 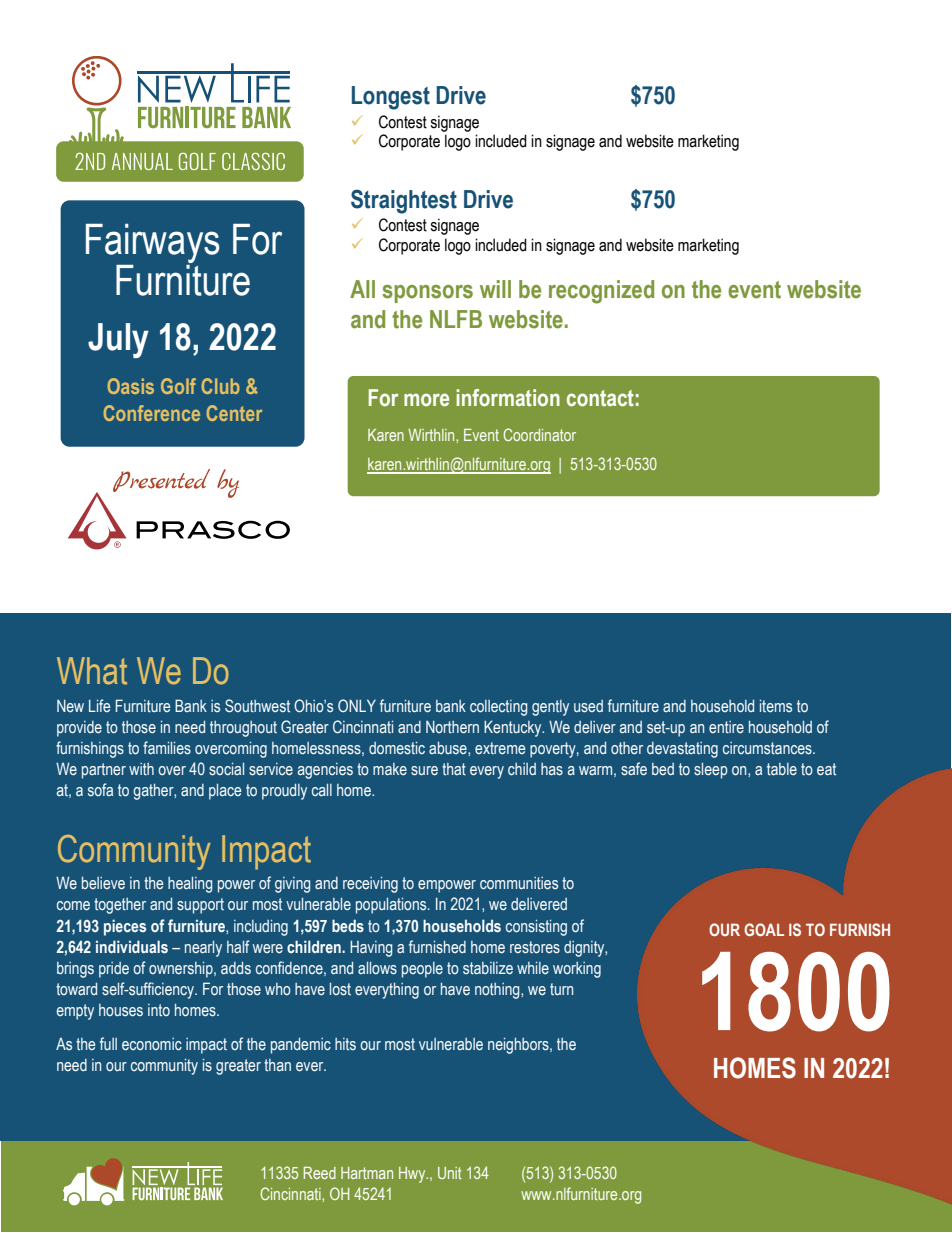 I want to click on neighbors, so click(x=519, y=1046).
